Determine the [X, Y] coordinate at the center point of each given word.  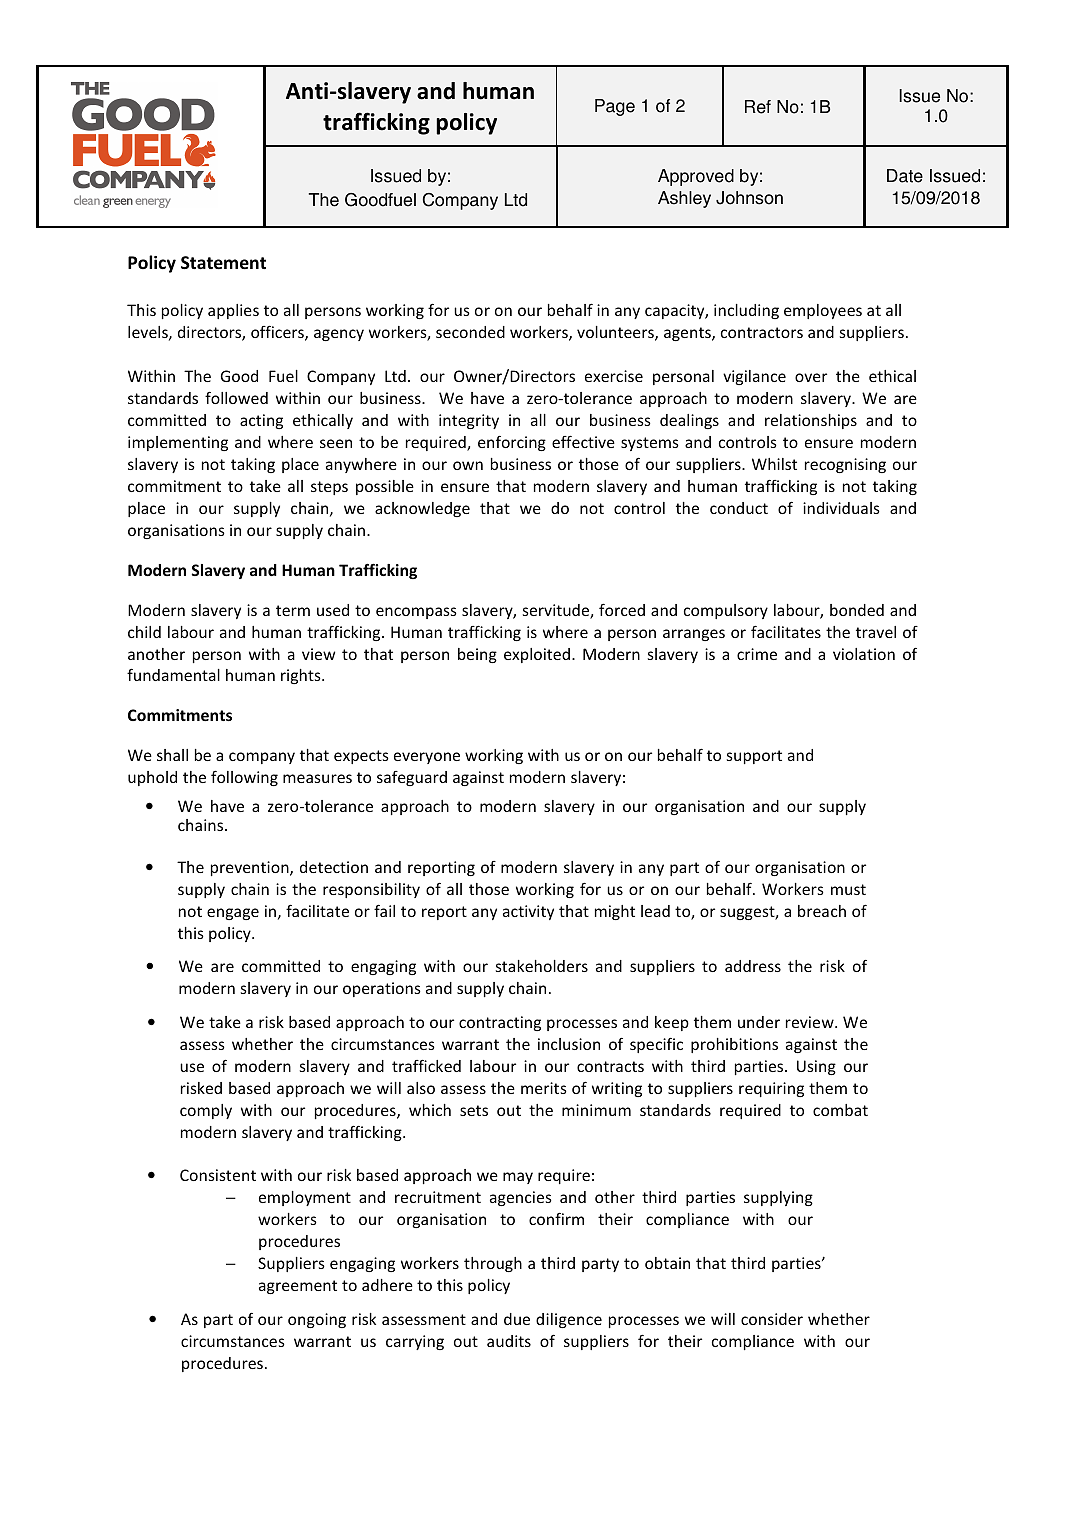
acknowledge [422, 509]
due [517, 1319]
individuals [841, 508]
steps [329, 488]
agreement [298, 1287]
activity [528, 912]
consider [772, 1319]
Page [615, 107]
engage [233, 914]
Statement [223, 263]
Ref [758, 107]
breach [822, 911]
